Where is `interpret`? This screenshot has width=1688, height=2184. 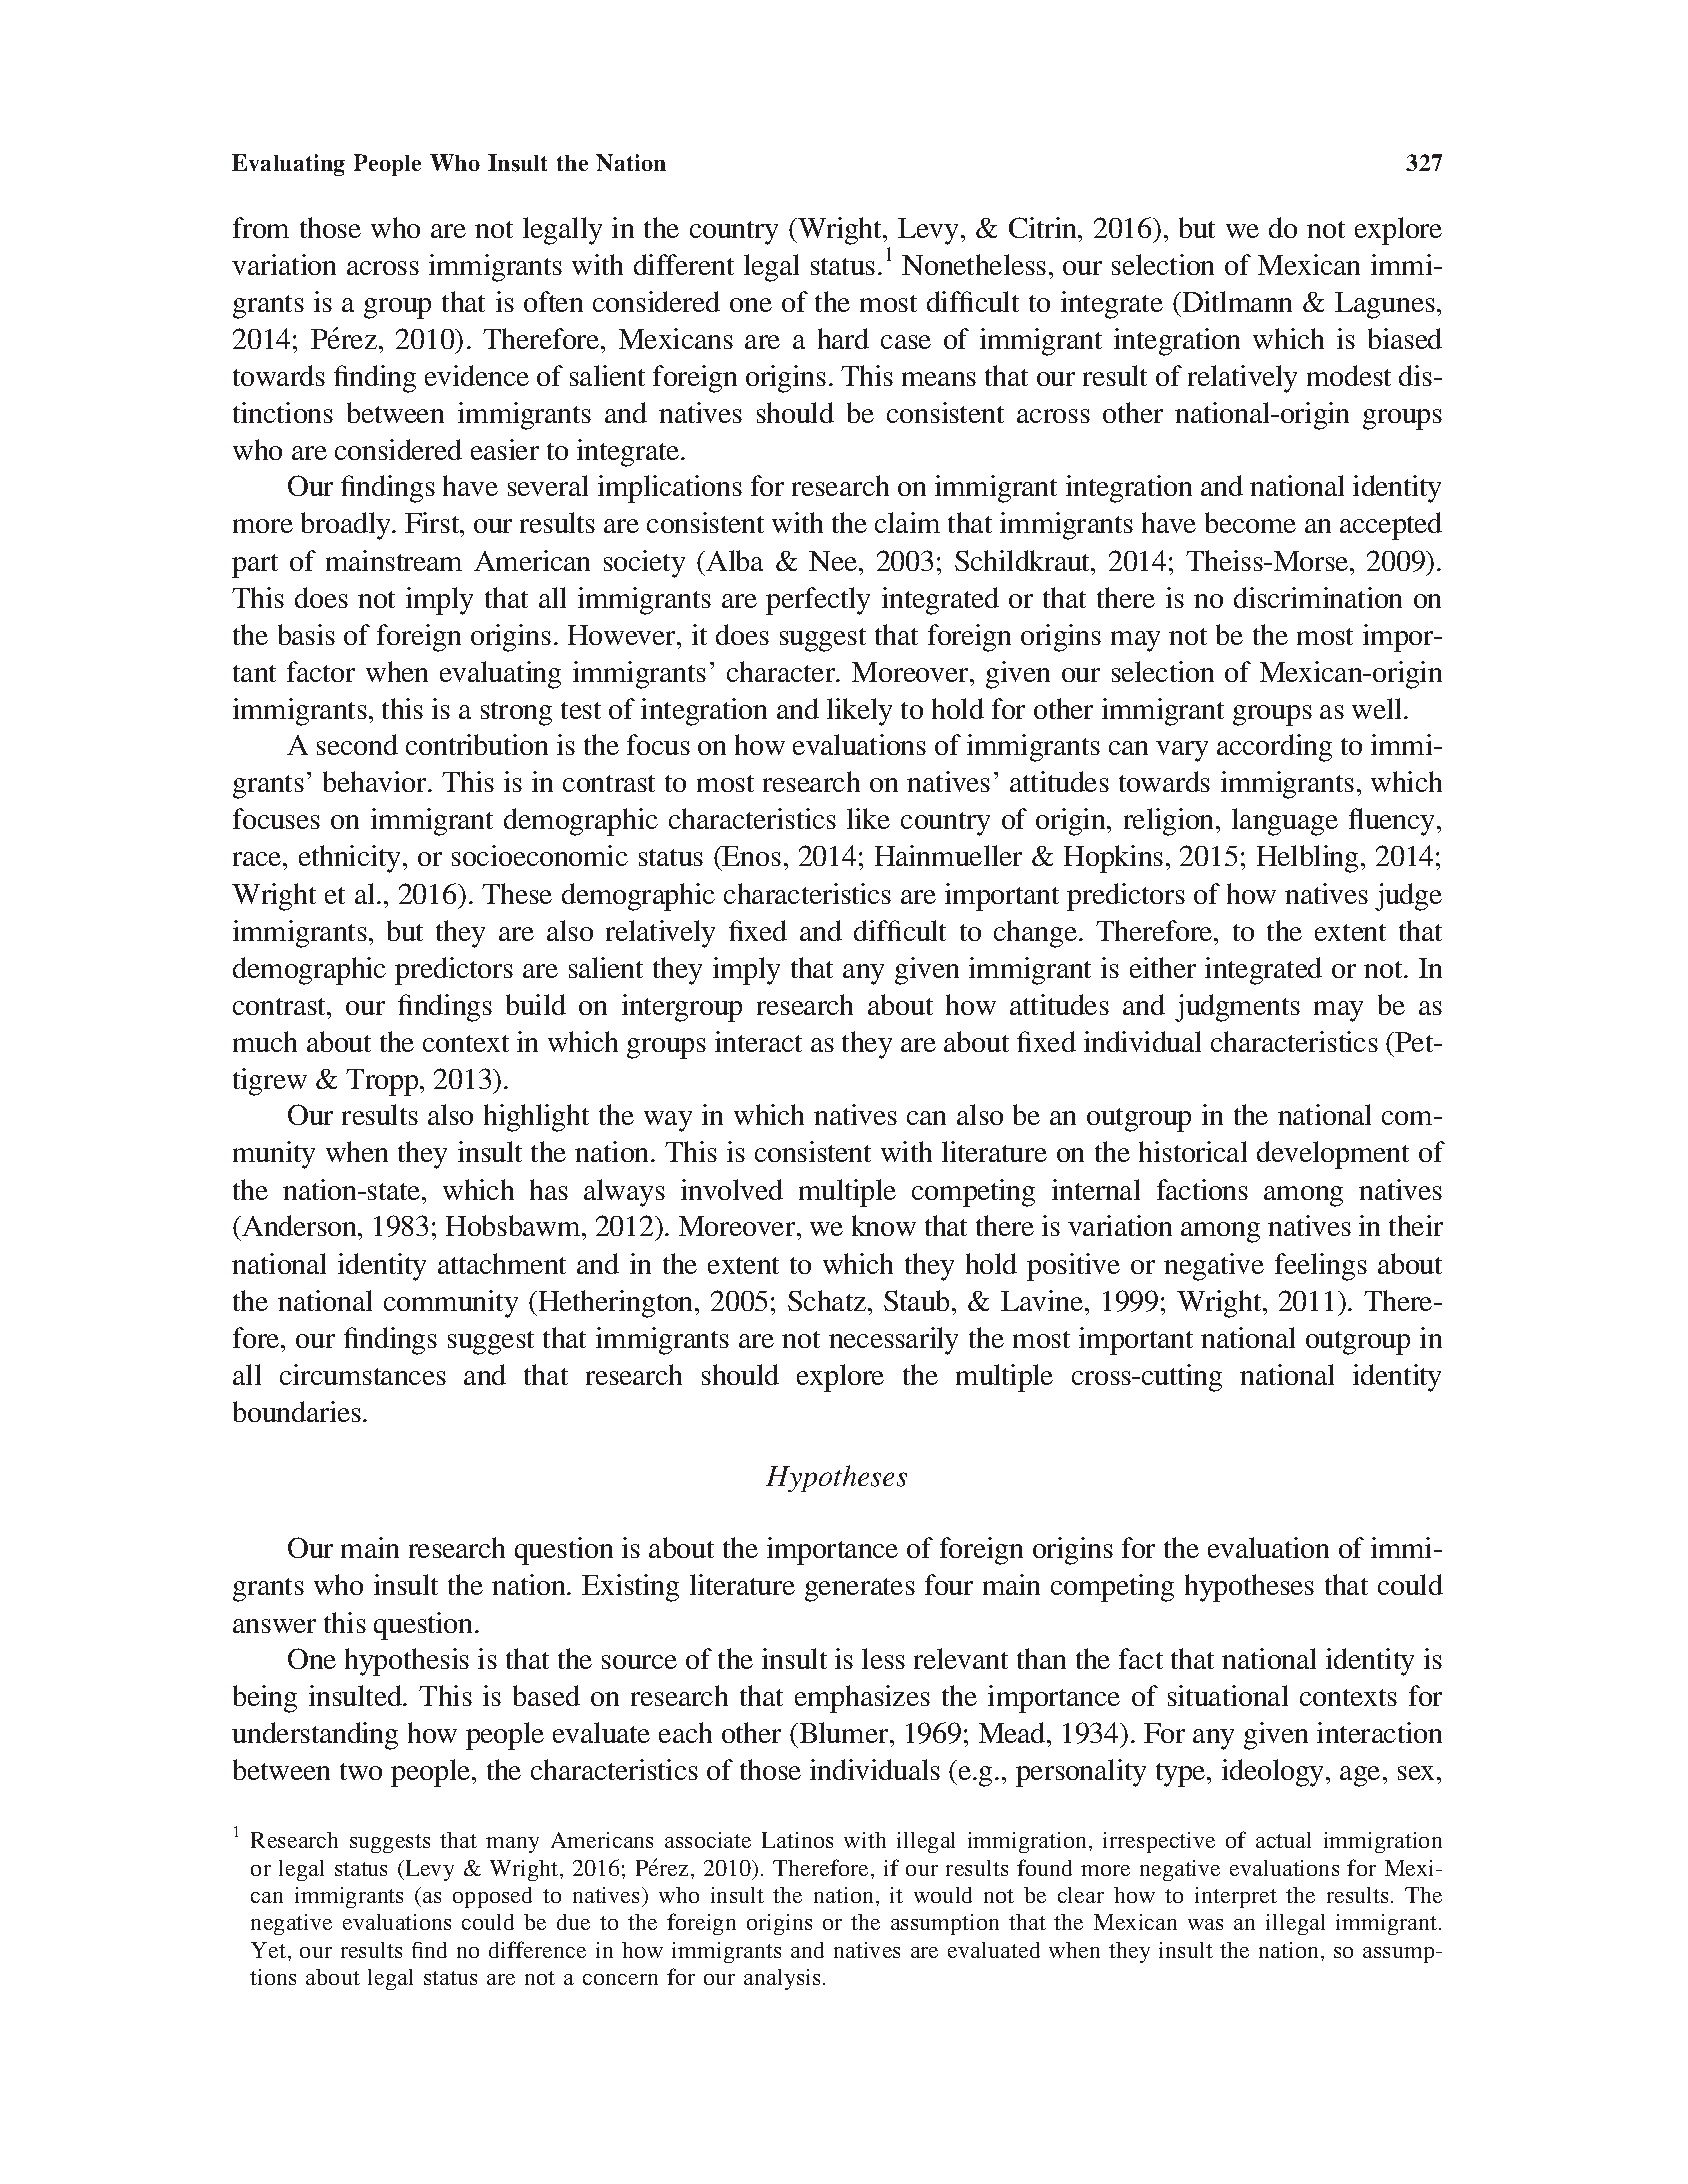
interpret is located at coordinates (1236, 1897).
